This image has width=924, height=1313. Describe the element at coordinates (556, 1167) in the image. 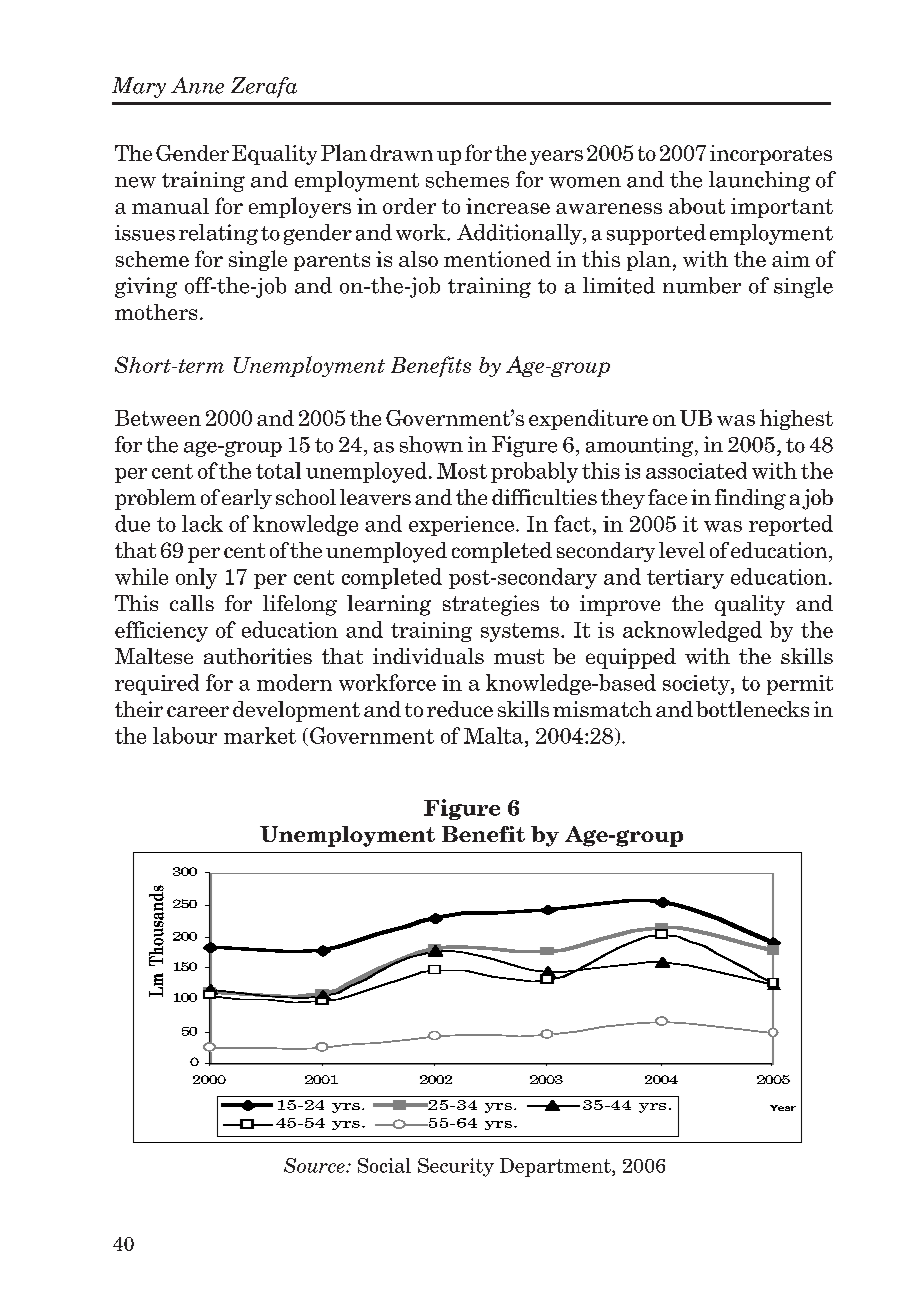

I see `Department` at that location.
